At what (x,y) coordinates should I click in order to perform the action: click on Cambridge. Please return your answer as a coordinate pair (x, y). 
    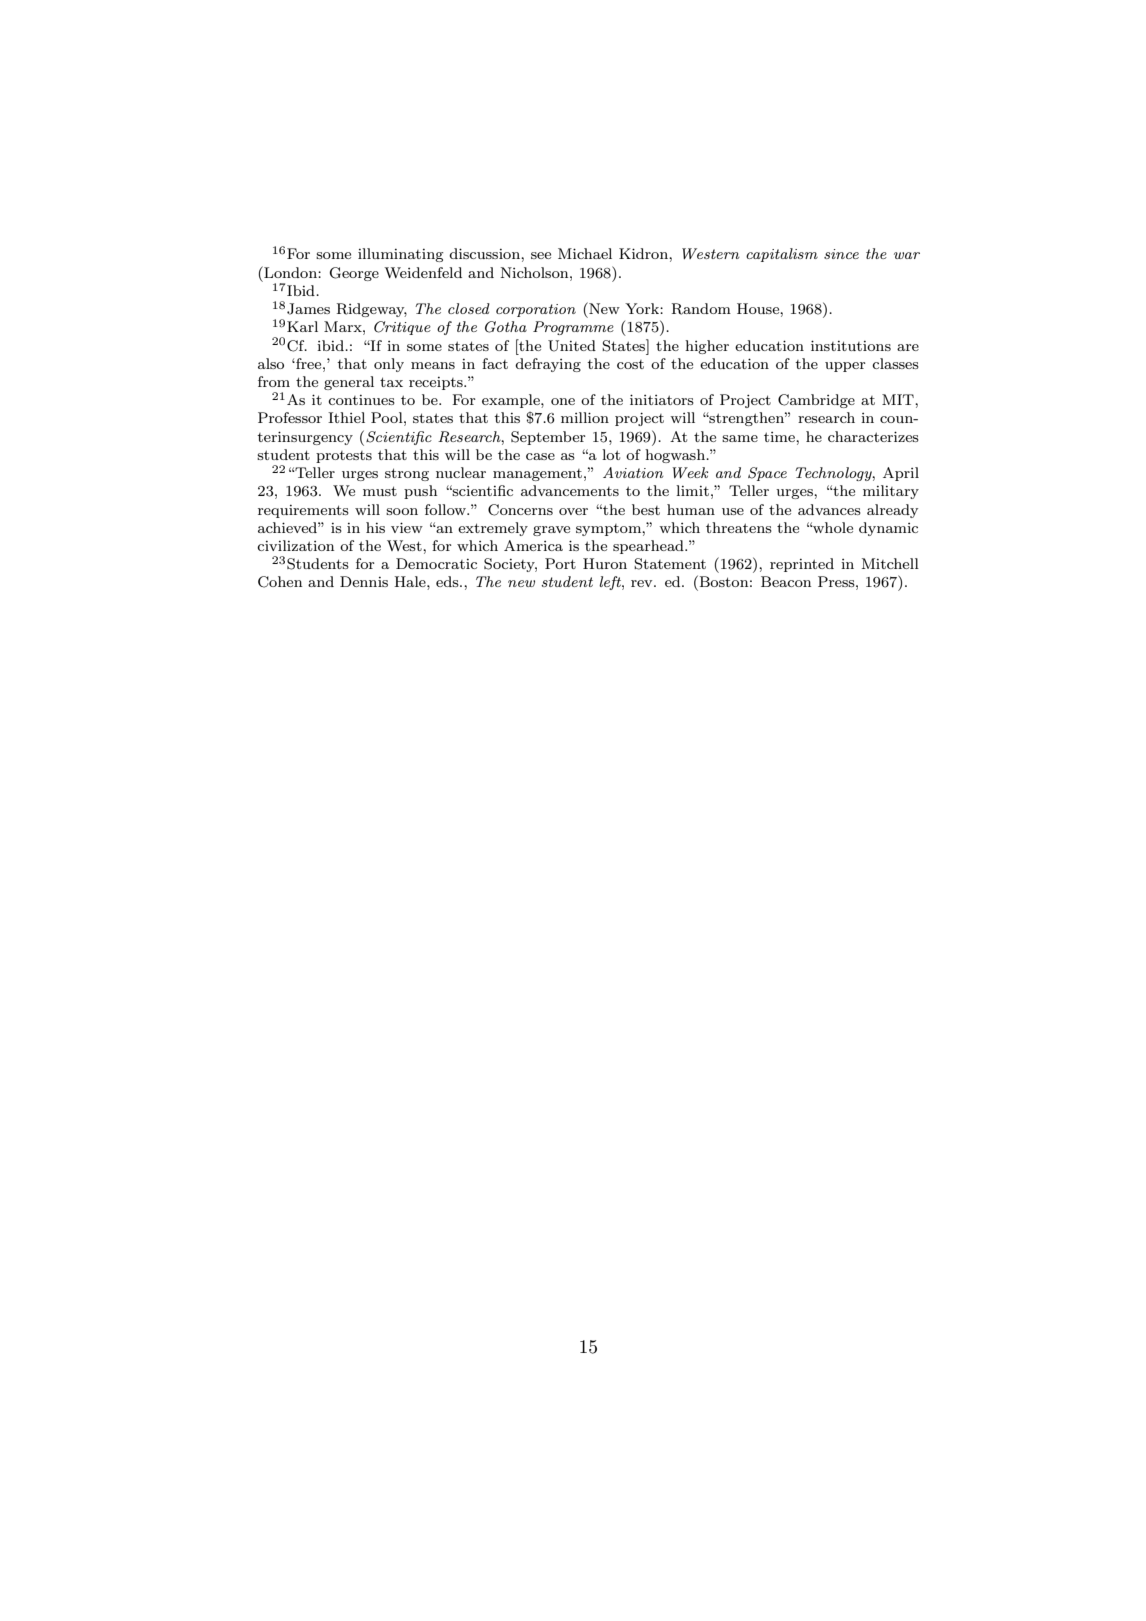
    Looking at the image, I should click on (816, 401).
